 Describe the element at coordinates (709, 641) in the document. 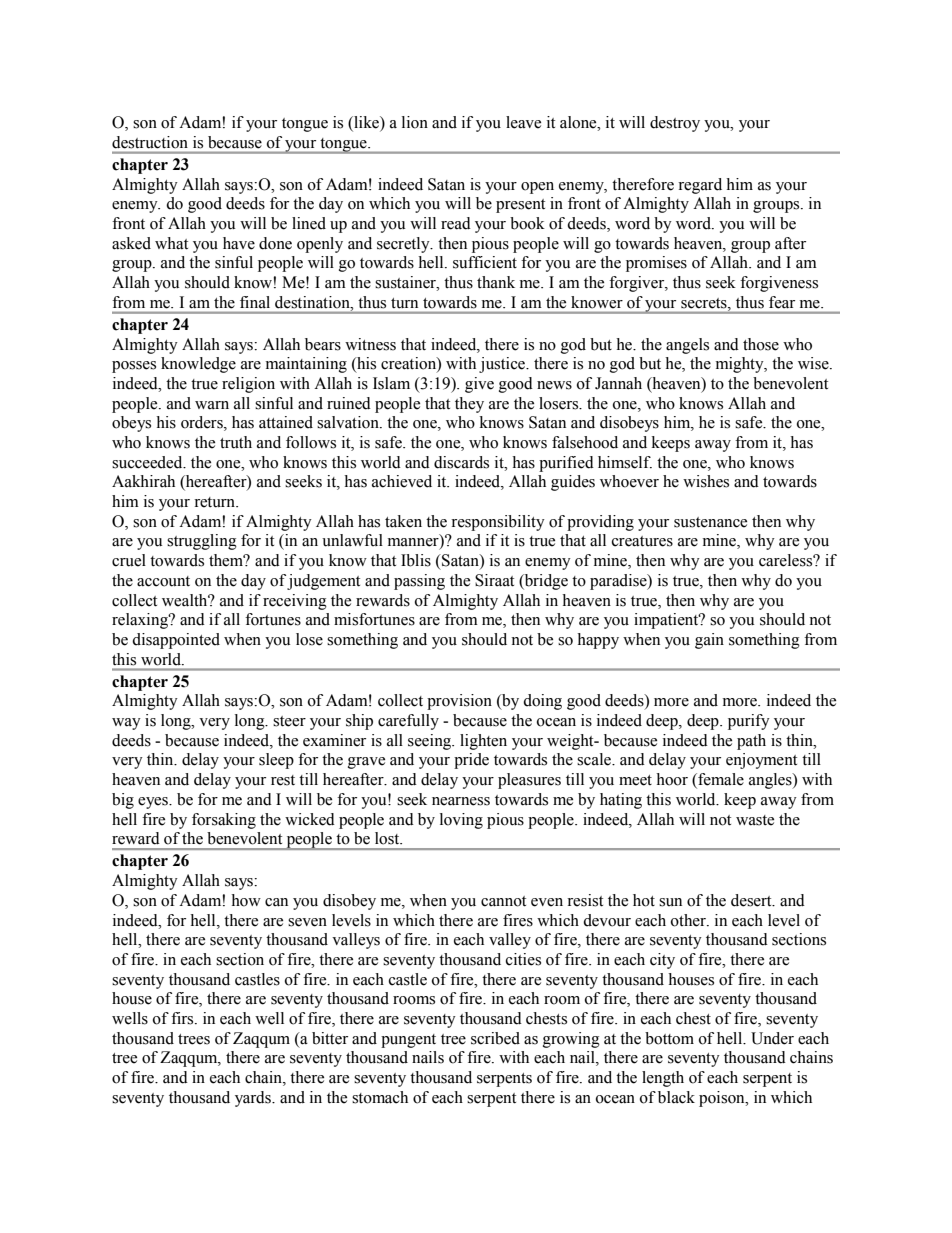

I see `gain` at that location.
